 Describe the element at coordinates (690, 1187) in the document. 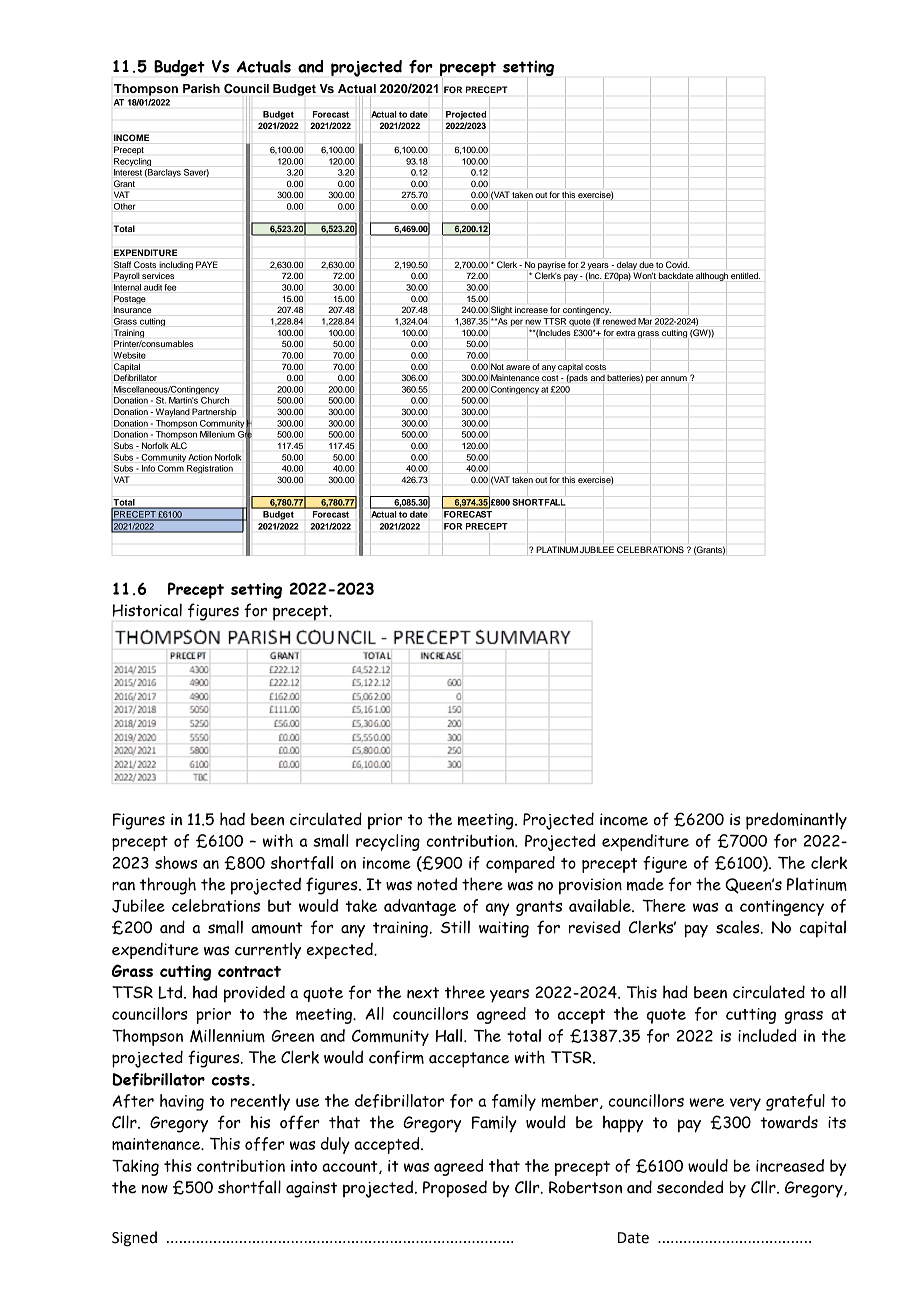

I see `seconded` at that location.
